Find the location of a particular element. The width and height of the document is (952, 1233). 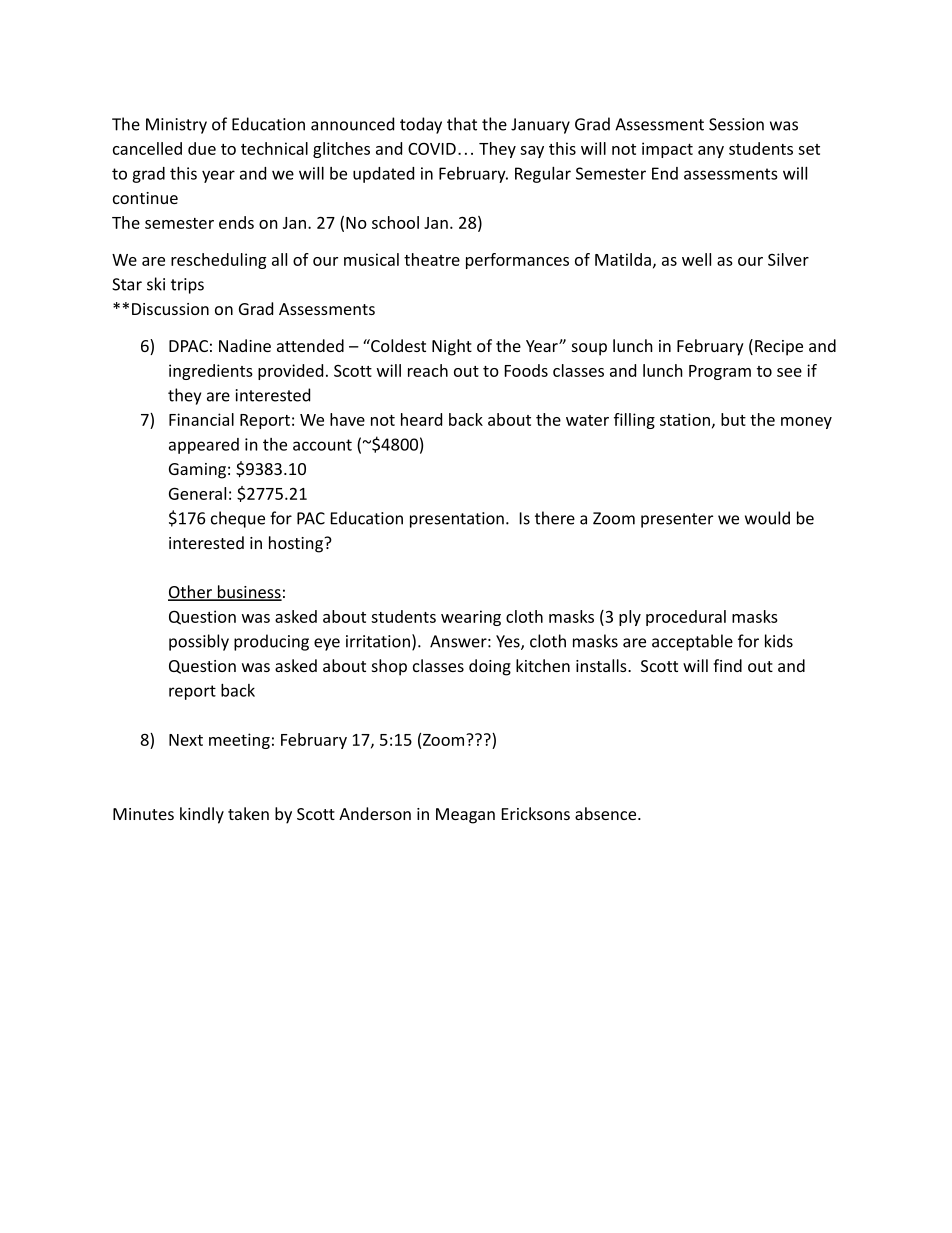

possibly is located at coordinates (199, 642).
